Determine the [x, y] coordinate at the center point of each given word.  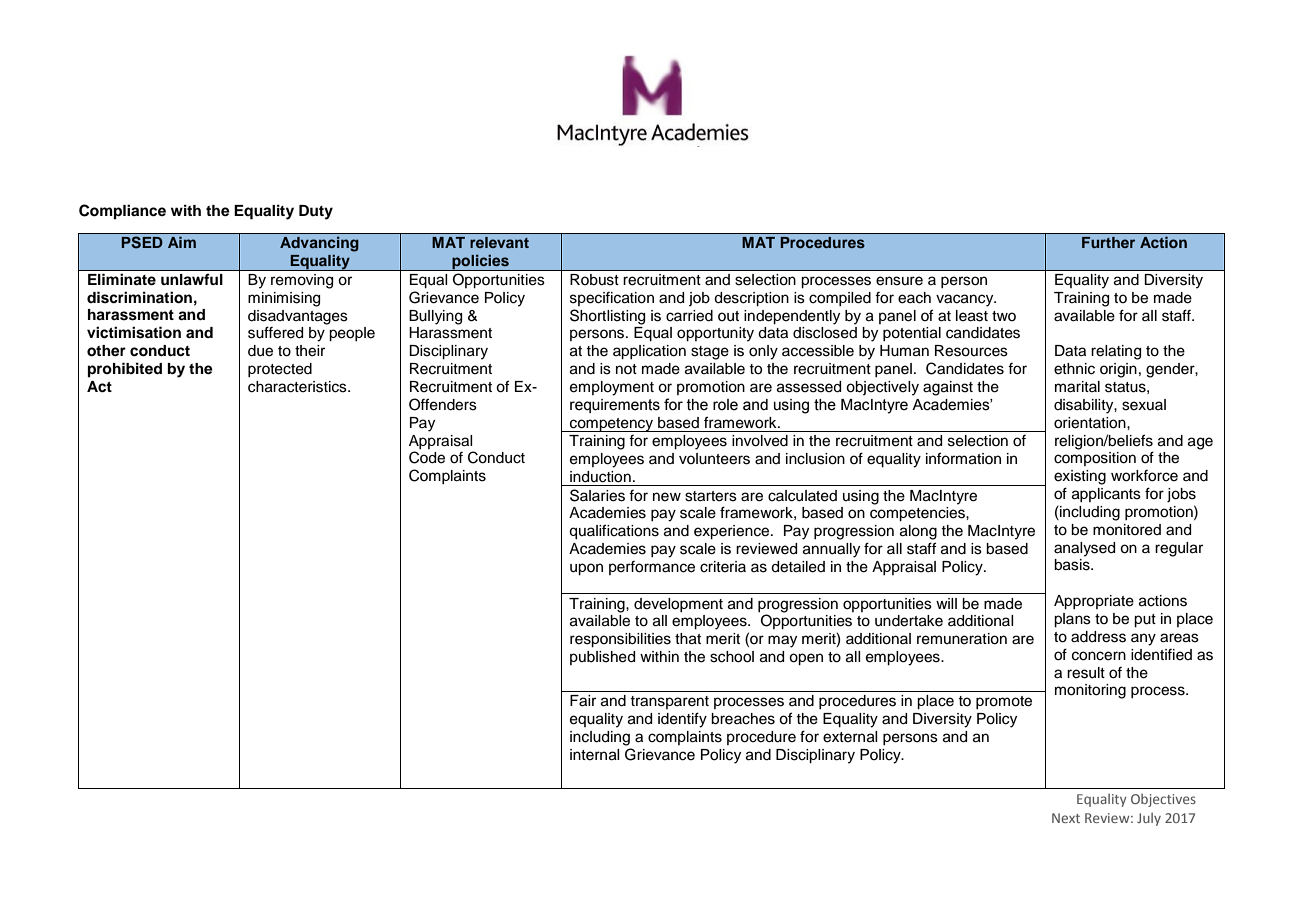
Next [1066, 818]
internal [595, 755]
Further [1108, 242]
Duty [316, 212]
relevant [499, 242]
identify [682, 720]
